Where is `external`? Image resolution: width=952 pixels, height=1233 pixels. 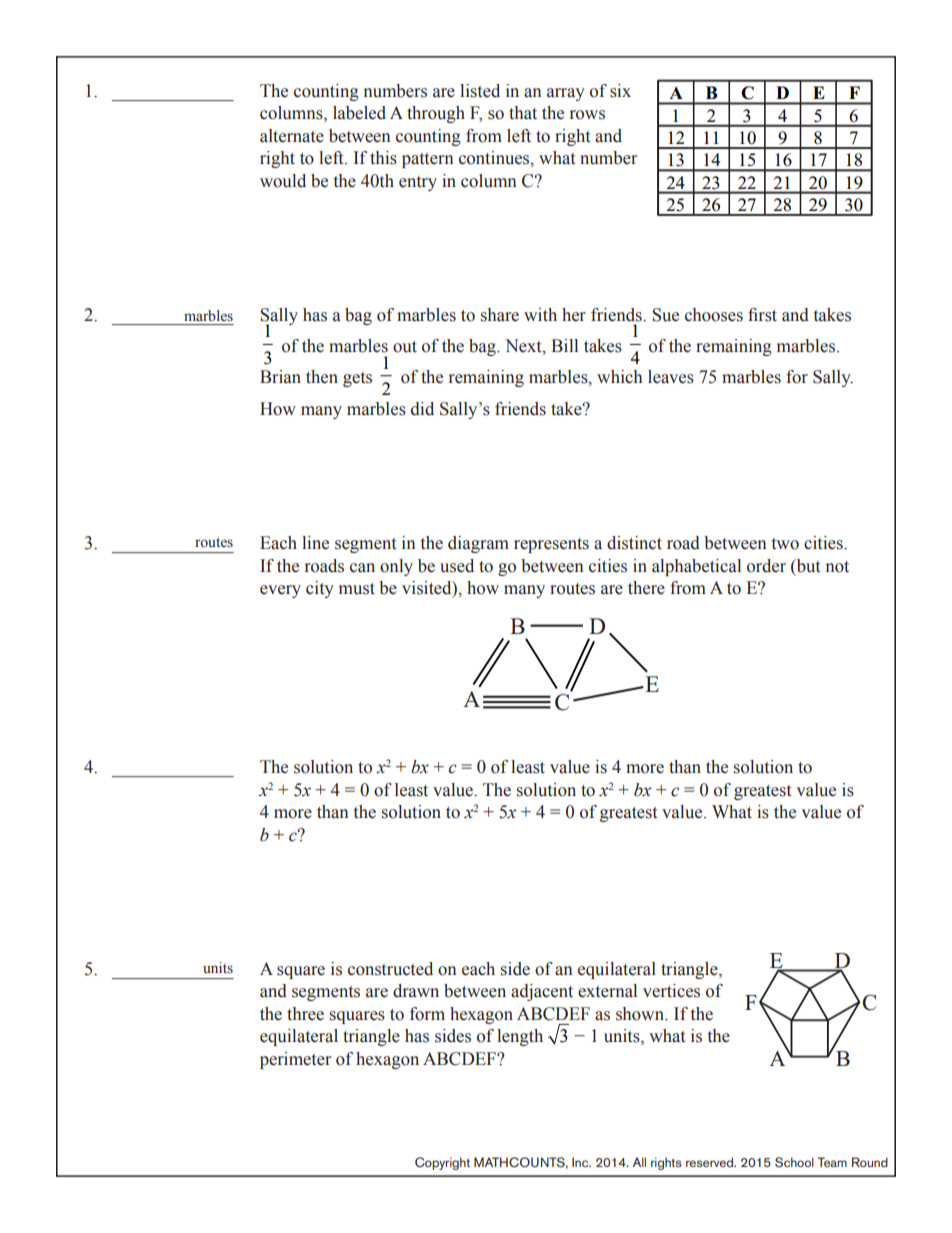
external is located at coordinates (607, 991).
